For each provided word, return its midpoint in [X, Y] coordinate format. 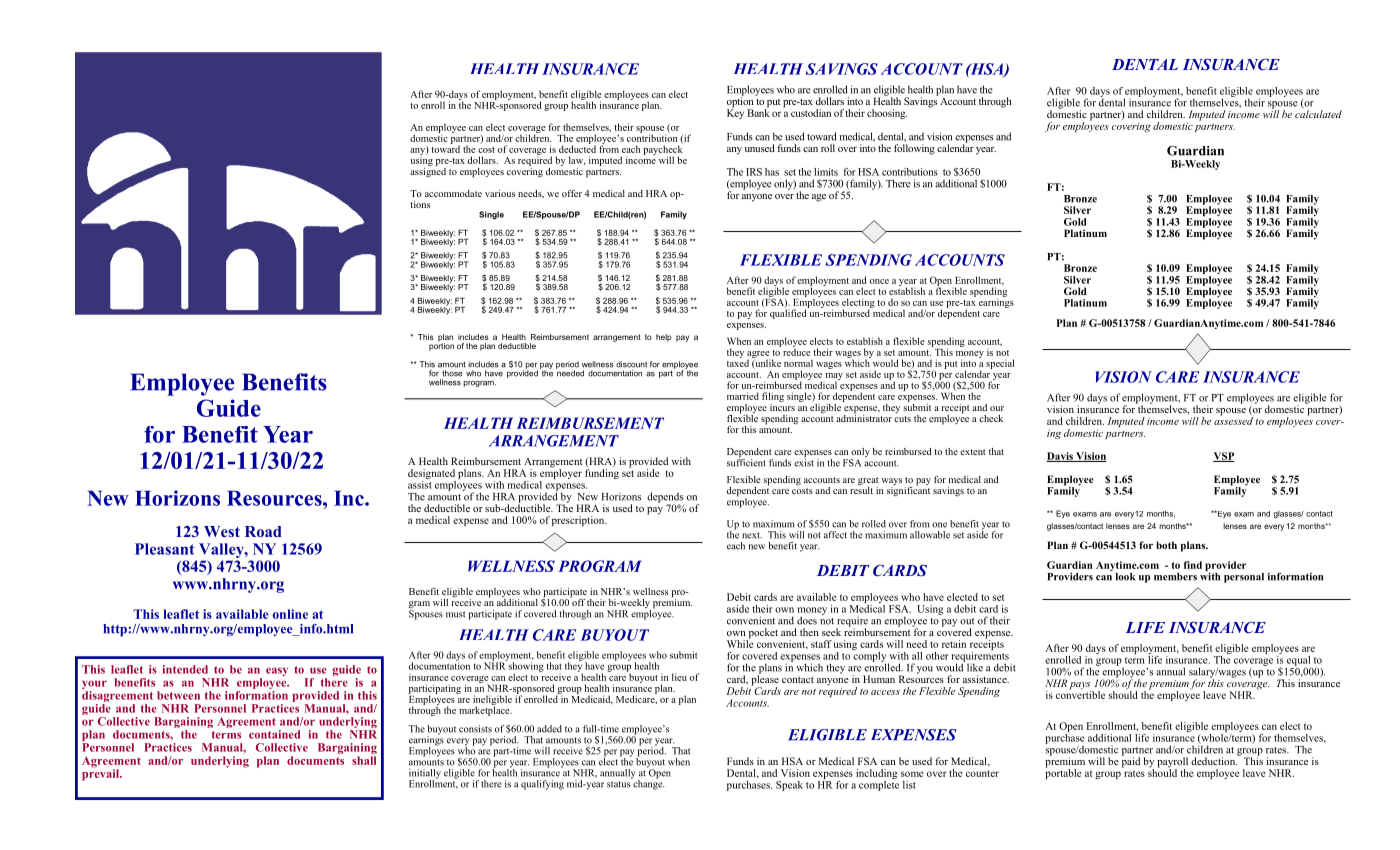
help [664, 338]
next [752, 535]
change [647, 784]
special [1000, 364]
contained [274, 734]
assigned [428, 171]
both [1166, 545]
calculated [1318, 113]
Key [735, 113]
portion [441, 346]
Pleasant [165, 549]
